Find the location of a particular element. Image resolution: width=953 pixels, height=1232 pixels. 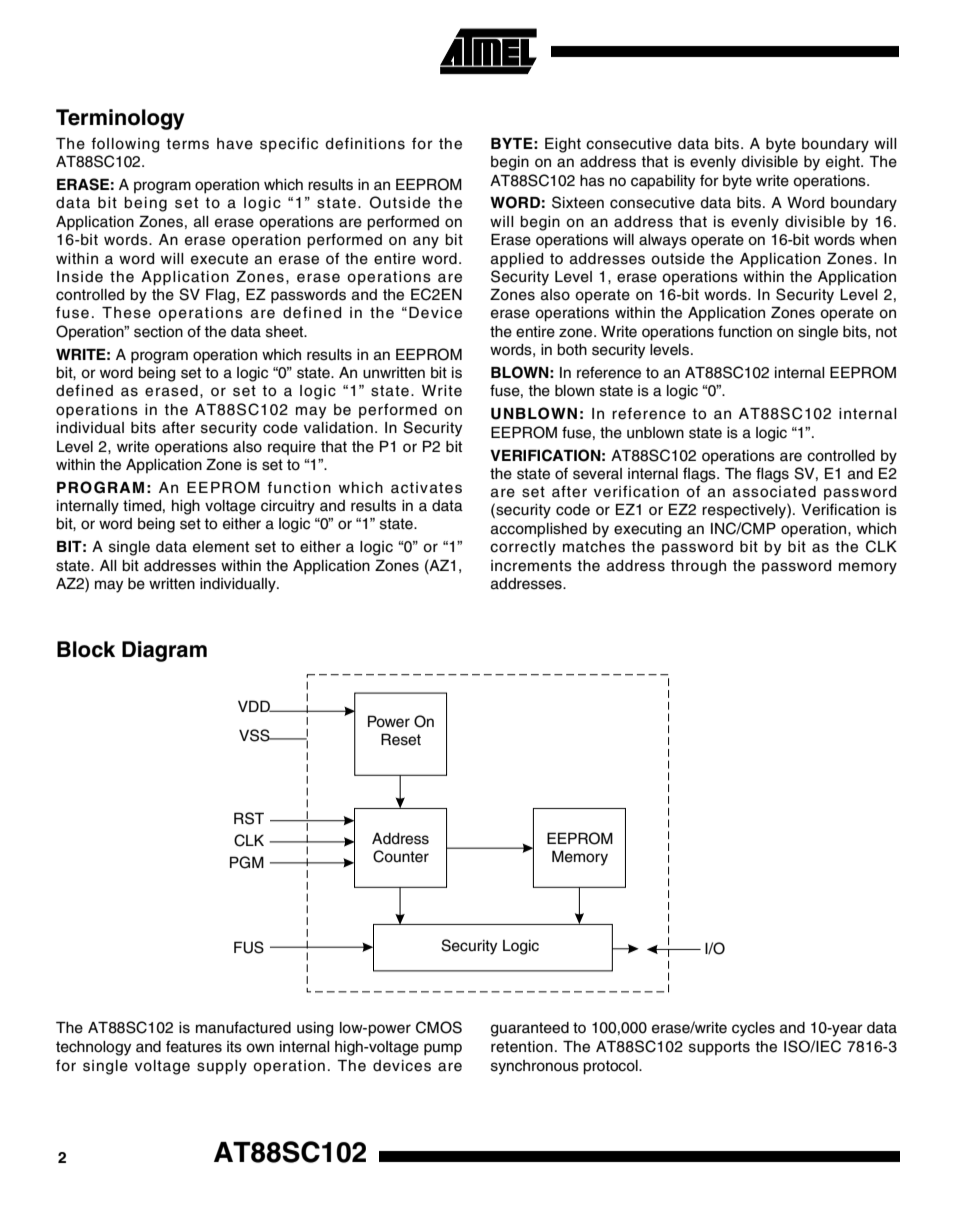

terms is located at coordinates (187, 144).
